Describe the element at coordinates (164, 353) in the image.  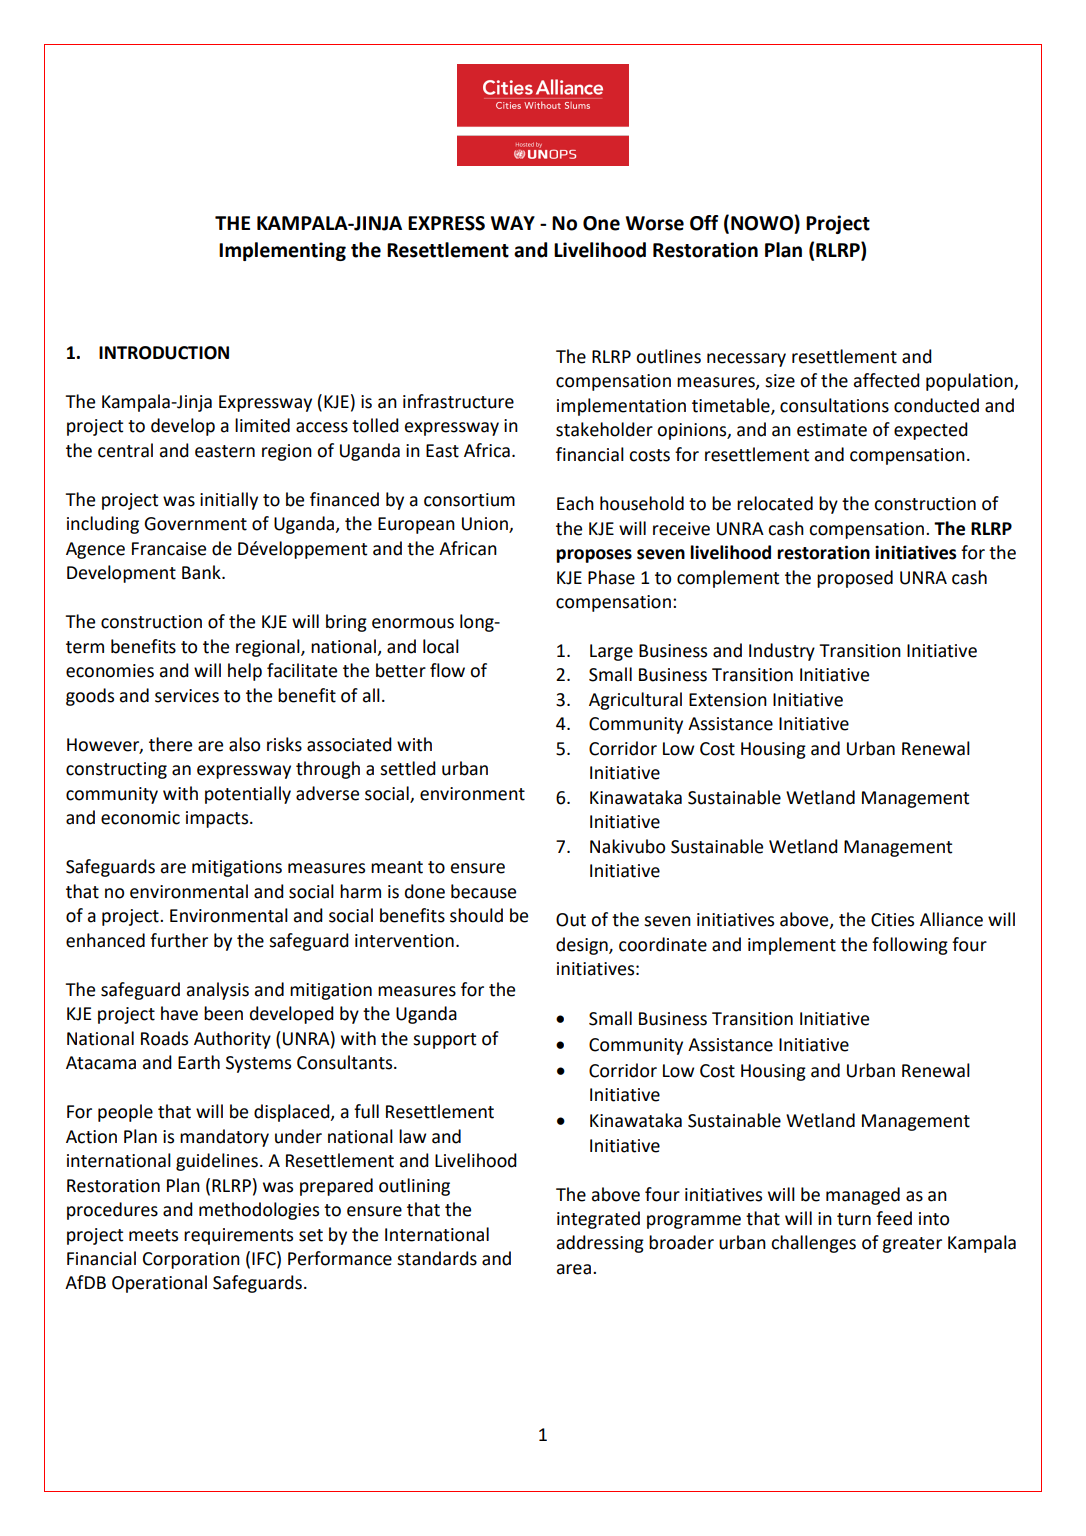
I see `INTRODUCTION` at that location.
